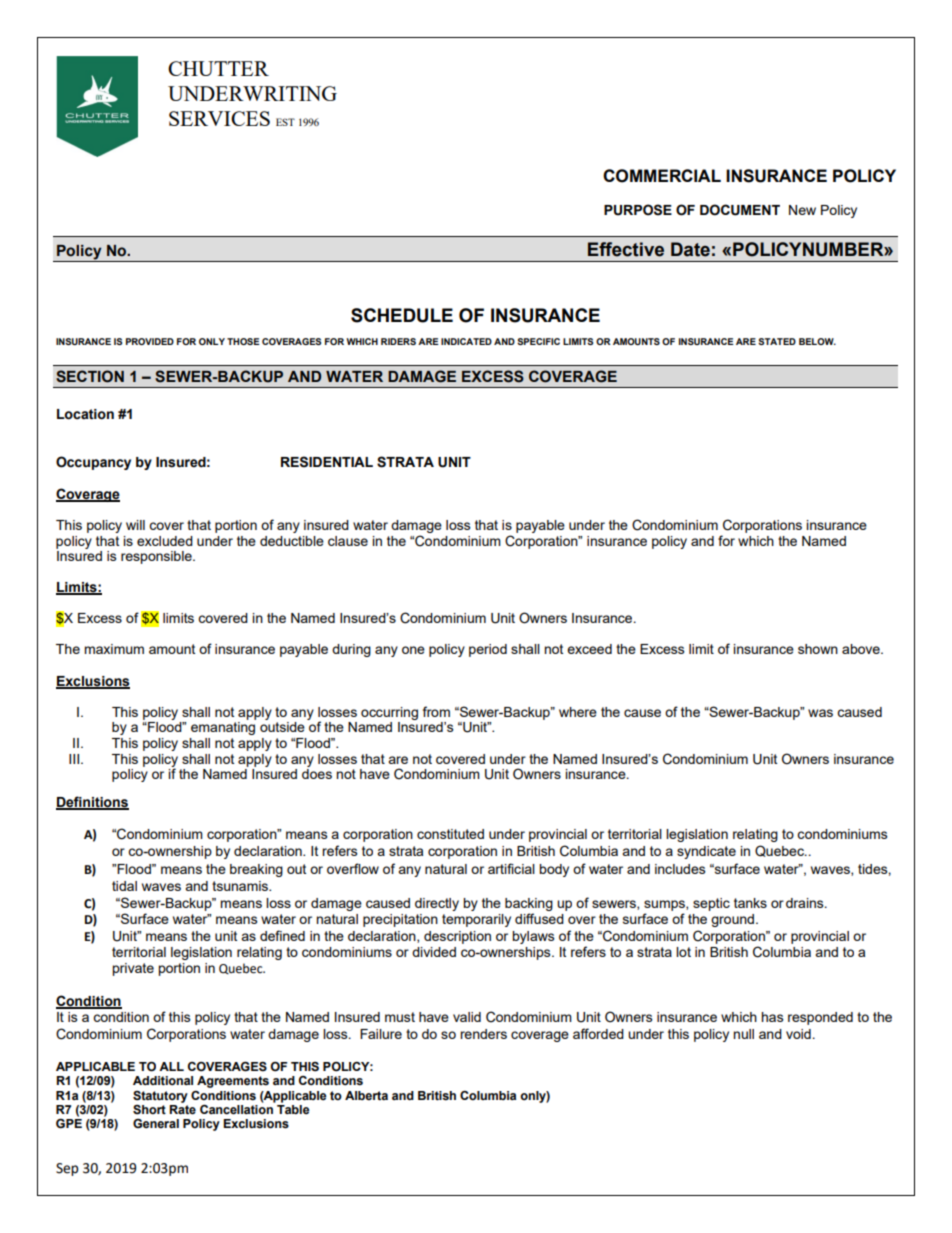  What do you see at coordinates (777, 341) in the document?
I see `STATED` at bounding box center [777, 341].
